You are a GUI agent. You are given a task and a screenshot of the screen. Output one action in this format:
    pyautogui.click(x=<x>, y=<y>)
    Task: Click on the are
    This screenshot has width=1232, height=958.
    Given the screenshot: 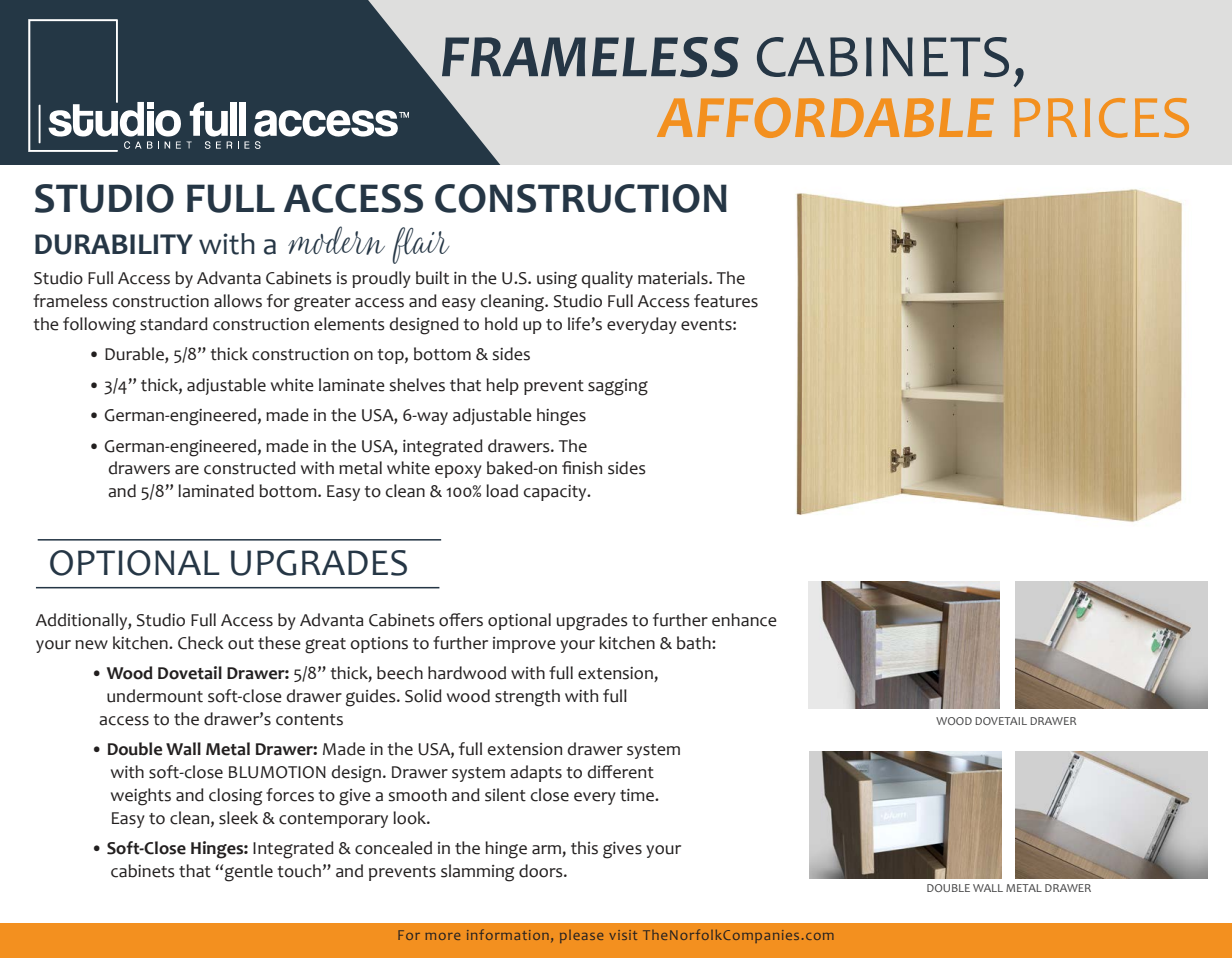 What is the action you would take?
    pyautogui.click(x=187, y=470)
